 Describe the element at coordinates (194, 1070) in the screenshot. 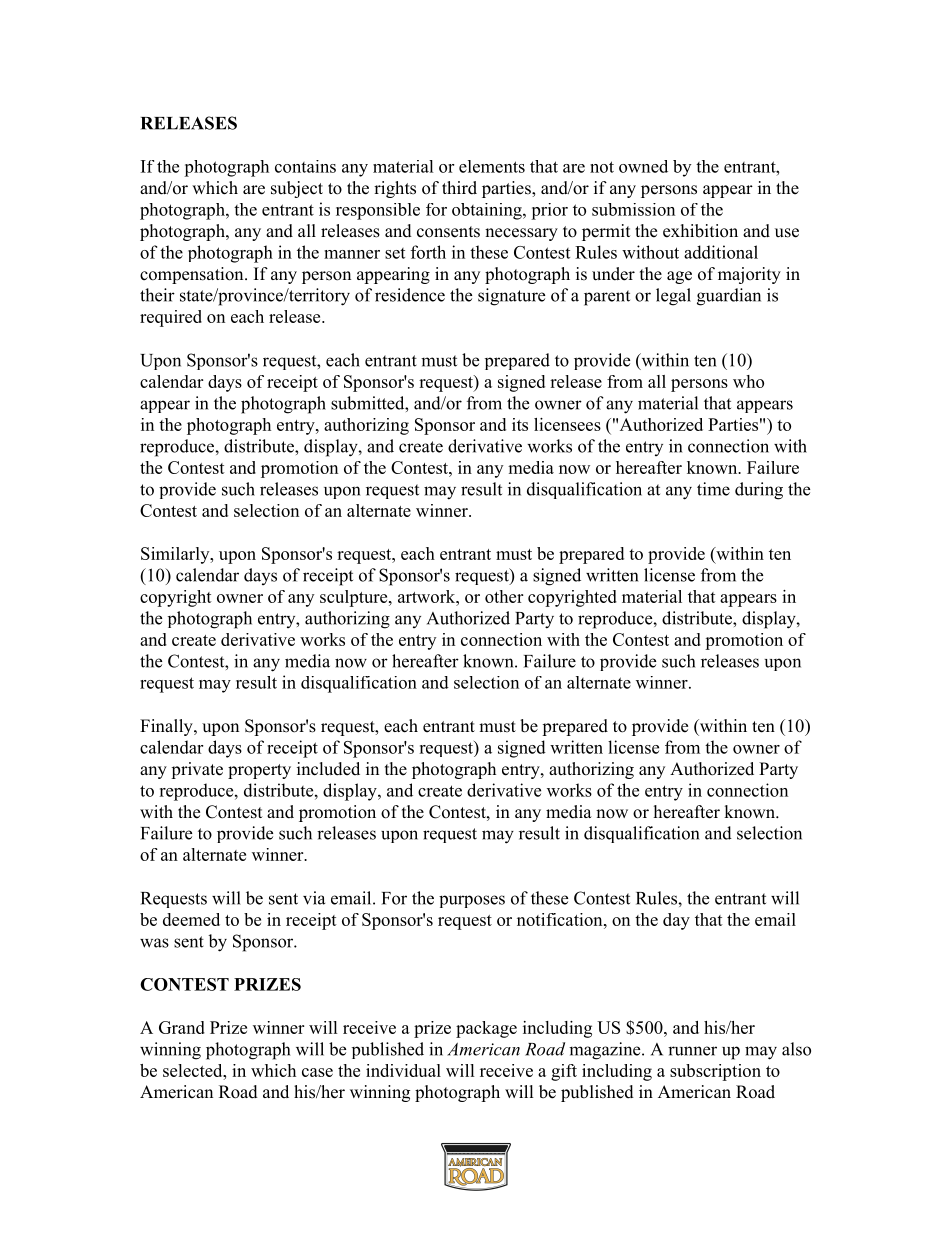

I see `selected` at that location.
